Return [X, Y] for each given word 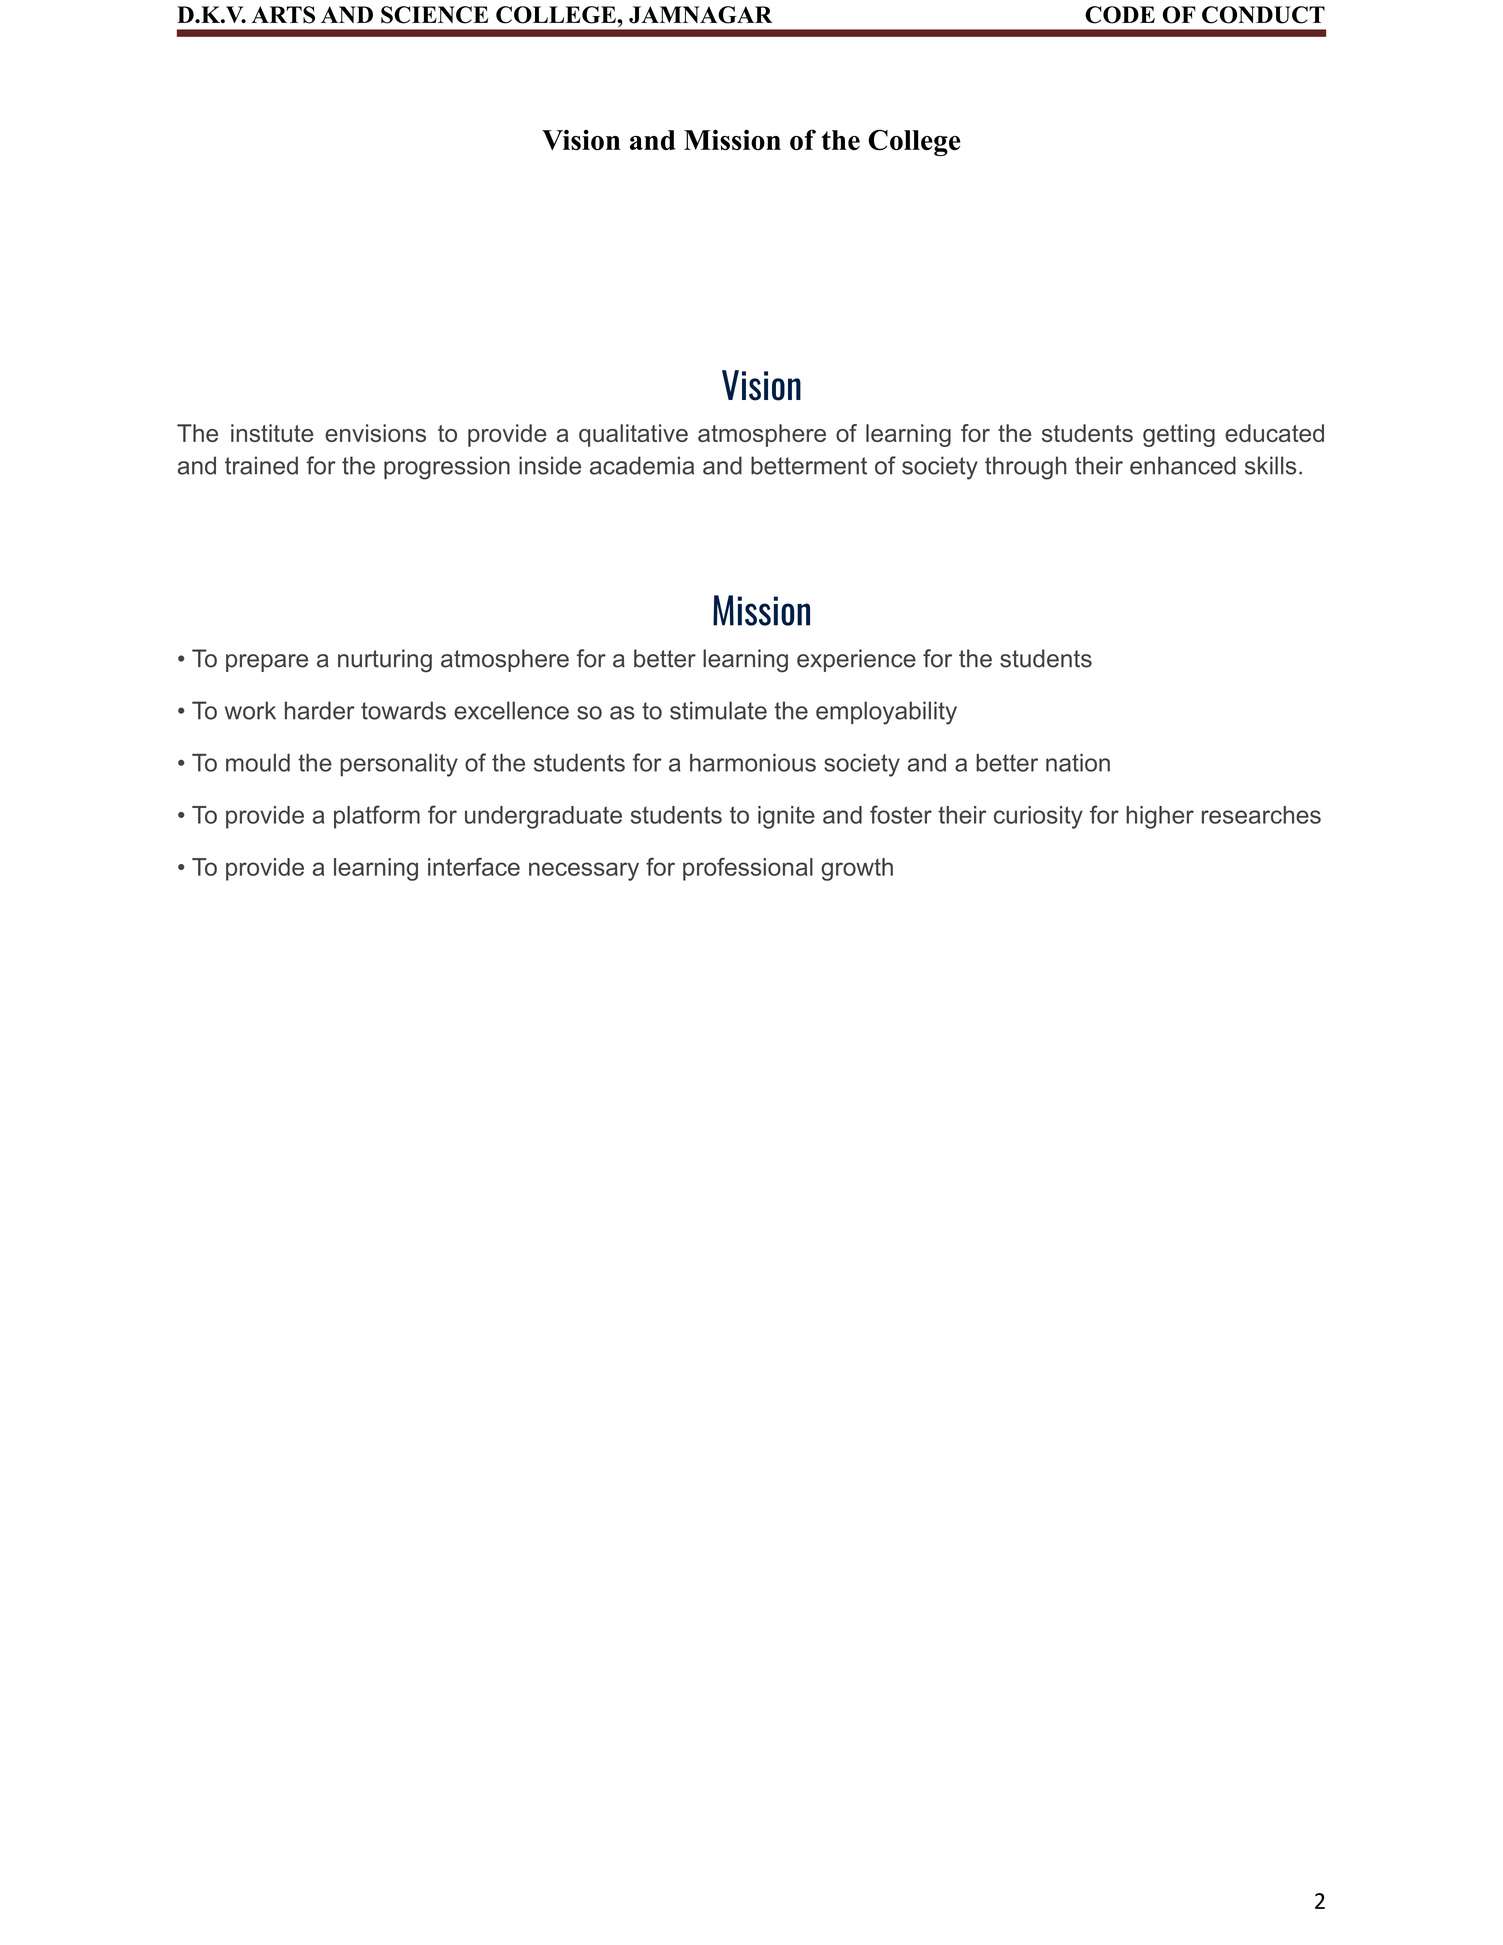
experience [856, 660]
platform [377, 817]
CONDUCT [1263, 15]
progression [447, 468]
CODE [1120, 15]
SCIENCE [434, 15]
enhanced [1183, 465]
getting [1179, 435]
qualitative [633, 435]
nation [1078, 762]
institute [272, 433]
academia [642, 465]
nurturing [385, 661]
